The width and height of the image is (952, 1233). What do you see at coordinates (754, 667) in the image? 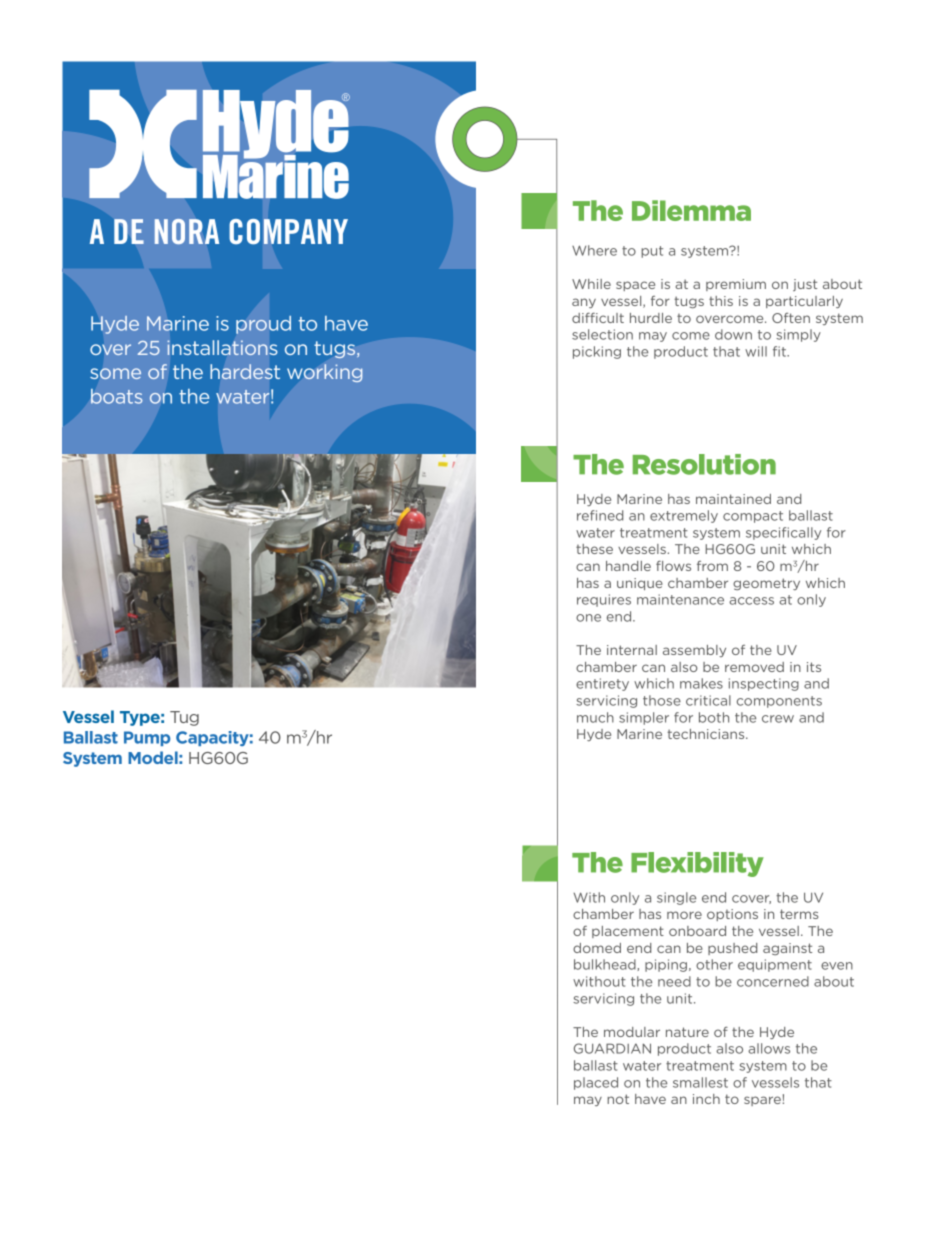
I see `removed` at bounding box center [754, 667].
